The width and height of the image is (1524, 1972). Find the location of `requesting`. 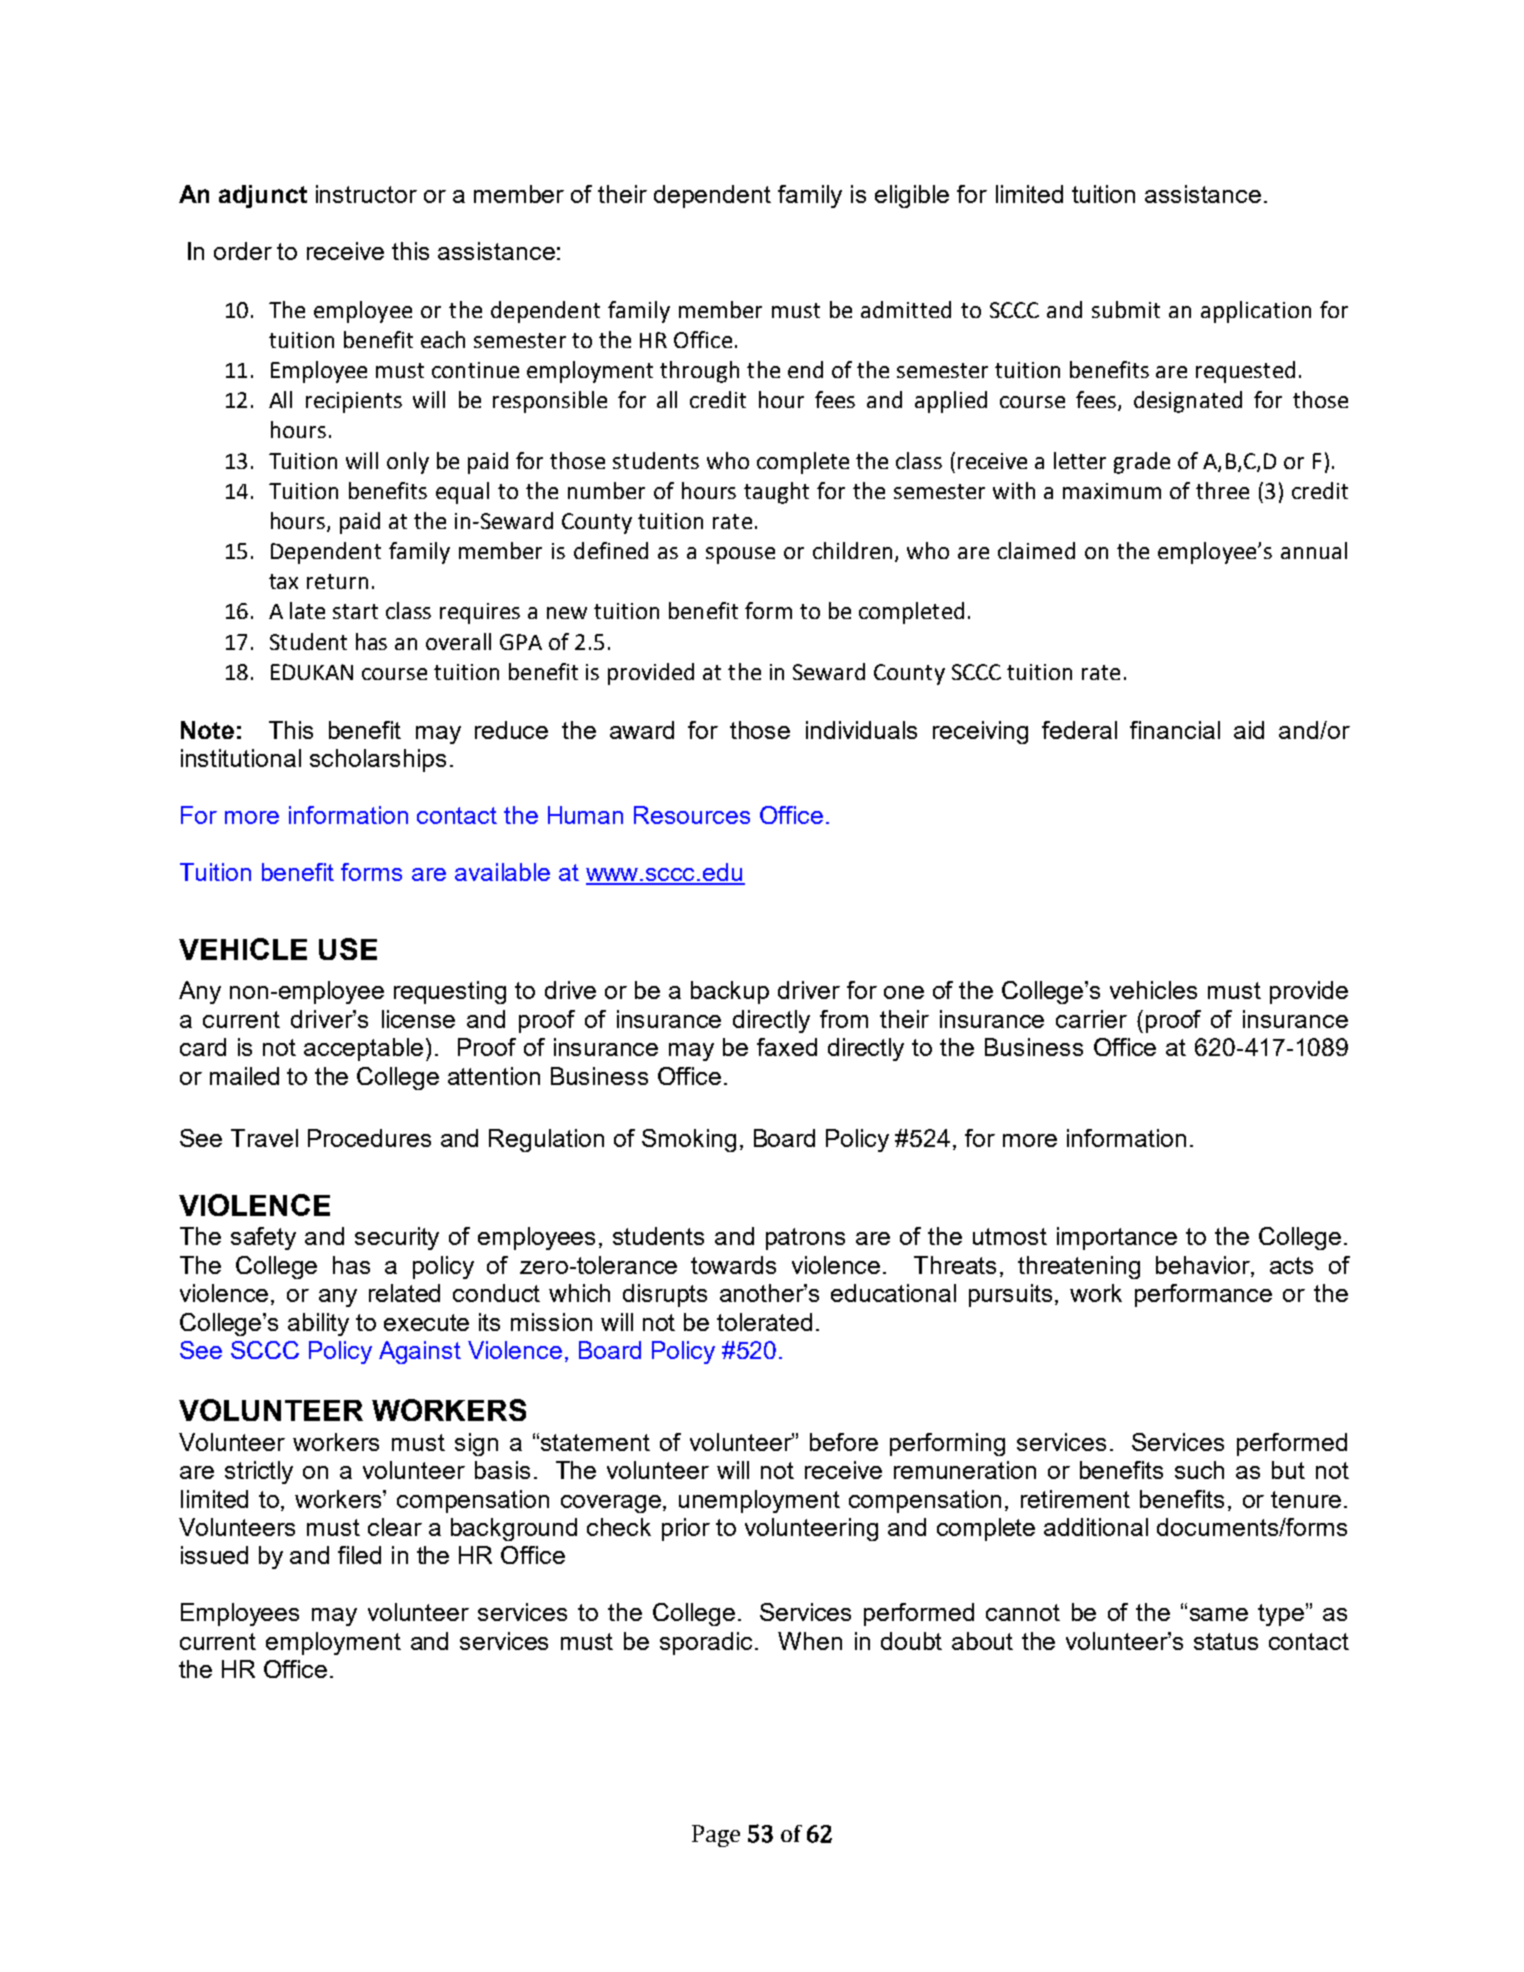

requesting is located at coordinates (450, 992).
